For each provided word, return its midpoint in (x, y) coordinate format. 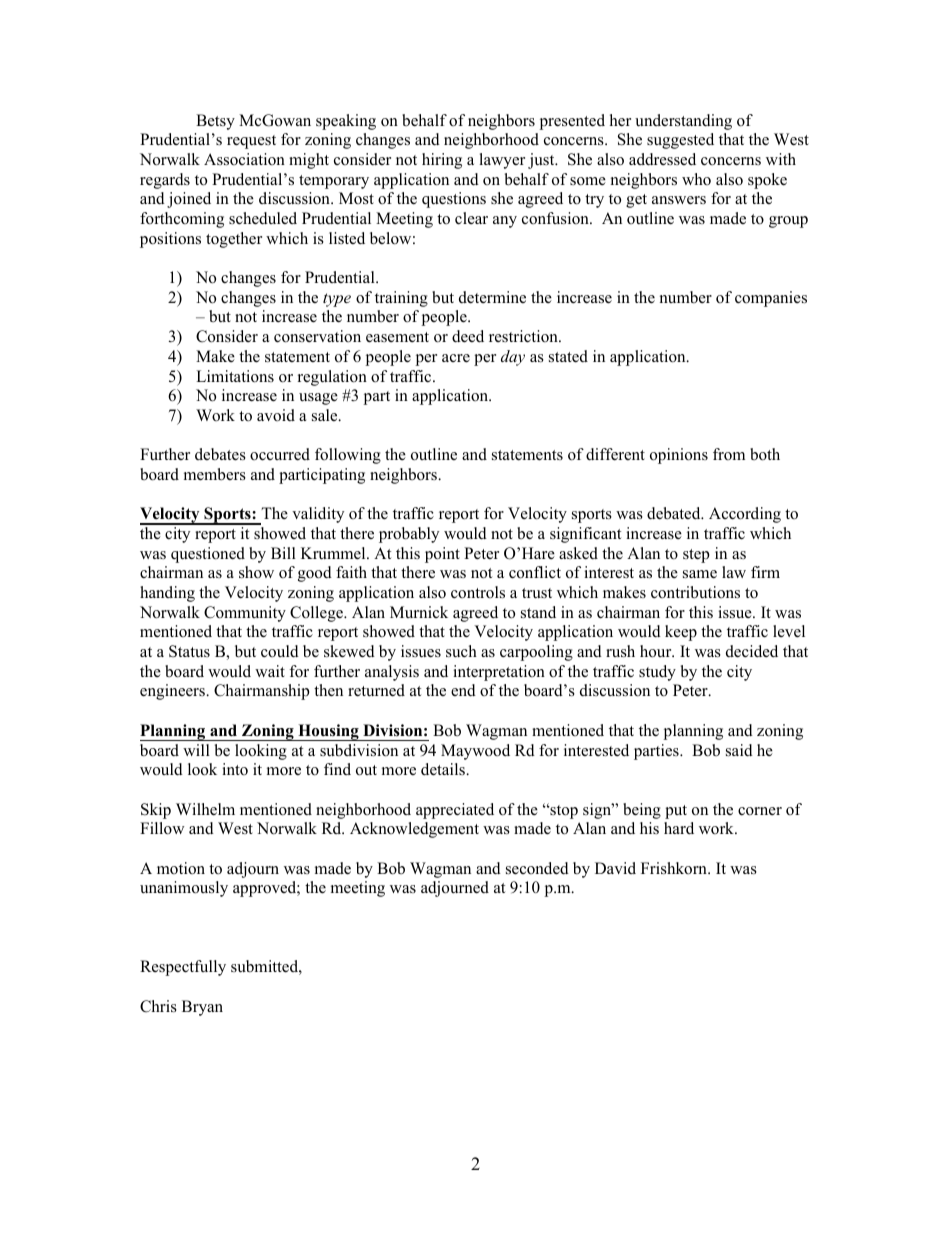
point (442, 555)
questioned (208, 555)
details (444, 769)
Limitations (235, 376)
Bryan (202, 1008)
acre (456, 358)
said (739, 750)
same (700, 574)
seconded (537, 868)
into (235, 769)
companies (771, 299)
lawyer (502, 161)
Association (244, 159)
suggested (680, 141)
